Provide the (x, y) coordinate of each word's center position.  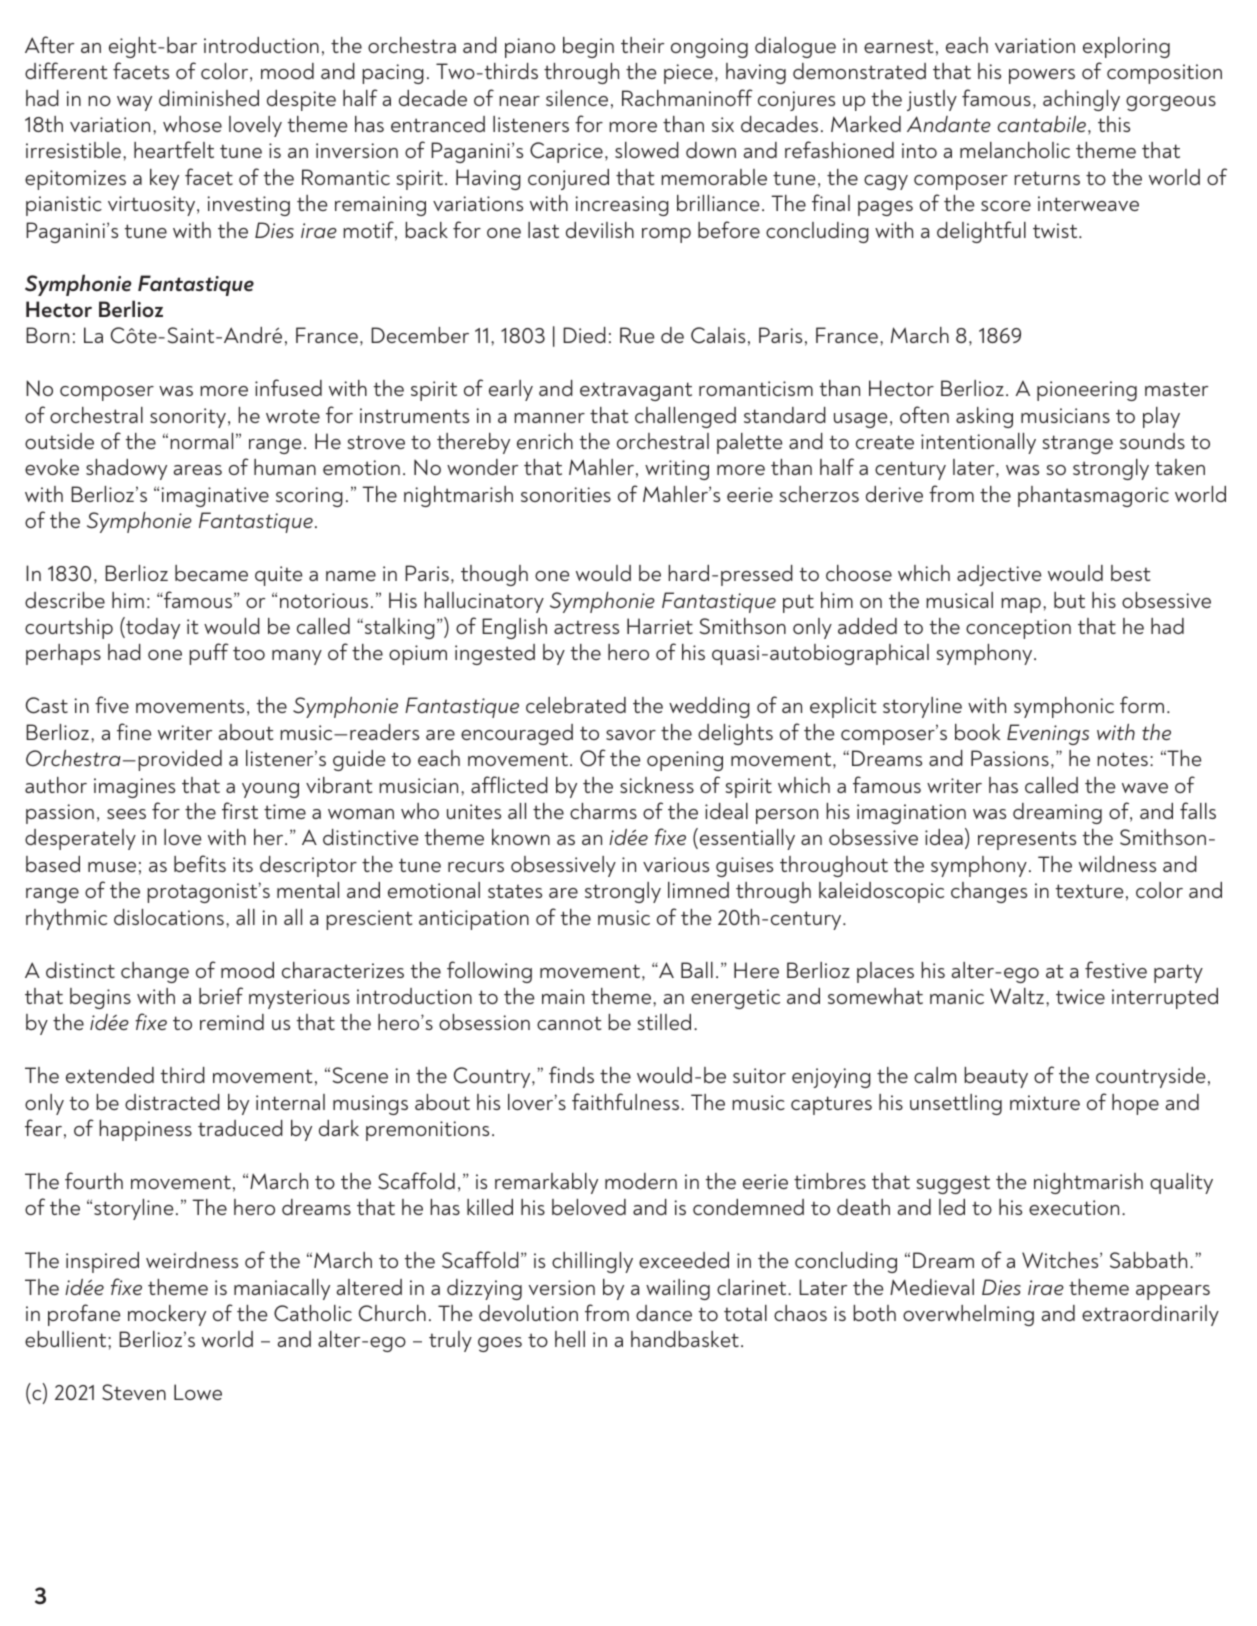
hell (570, 1339)
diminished (209, 98)
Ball (697, 970)
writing (677, 470)
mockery (167, 1315)
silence (577, 98)
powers (1042, 76)
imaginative (215, 497)
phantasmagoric (1093, 496)
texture (1089, 891)
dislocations (169, 917)
